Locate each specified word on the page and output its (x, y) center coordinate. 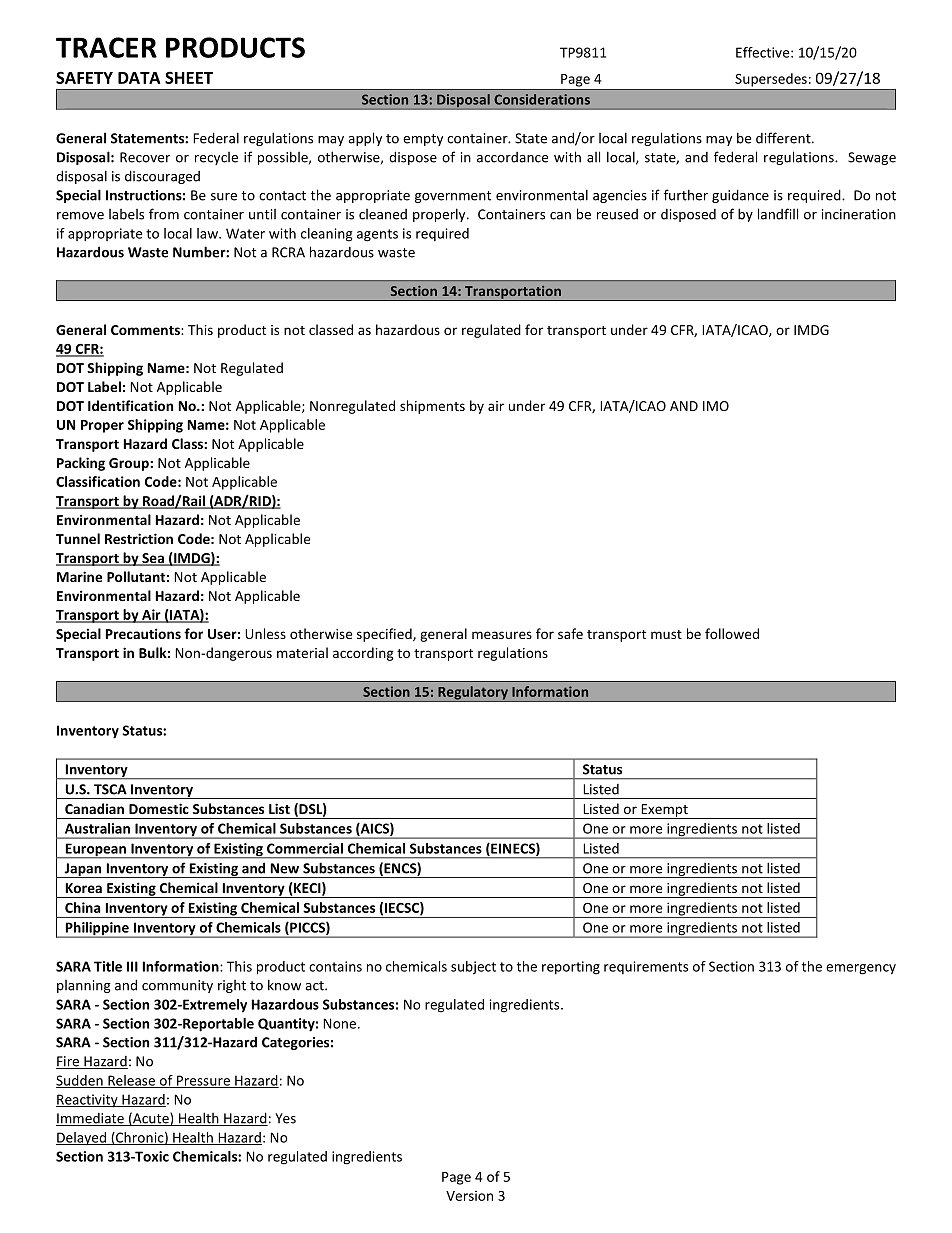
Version (469, 1196)
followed (732, 633)
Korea (84, 888)
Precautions (143, 633)
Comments (146, 330)
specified (385, 635)
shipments (432, 407)
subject (473, 968)
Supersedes (771, 80)
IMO (716, 406)
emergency (861, 969)
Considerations (542, 99)
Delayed (82, 1138)
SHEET (189, 77)
